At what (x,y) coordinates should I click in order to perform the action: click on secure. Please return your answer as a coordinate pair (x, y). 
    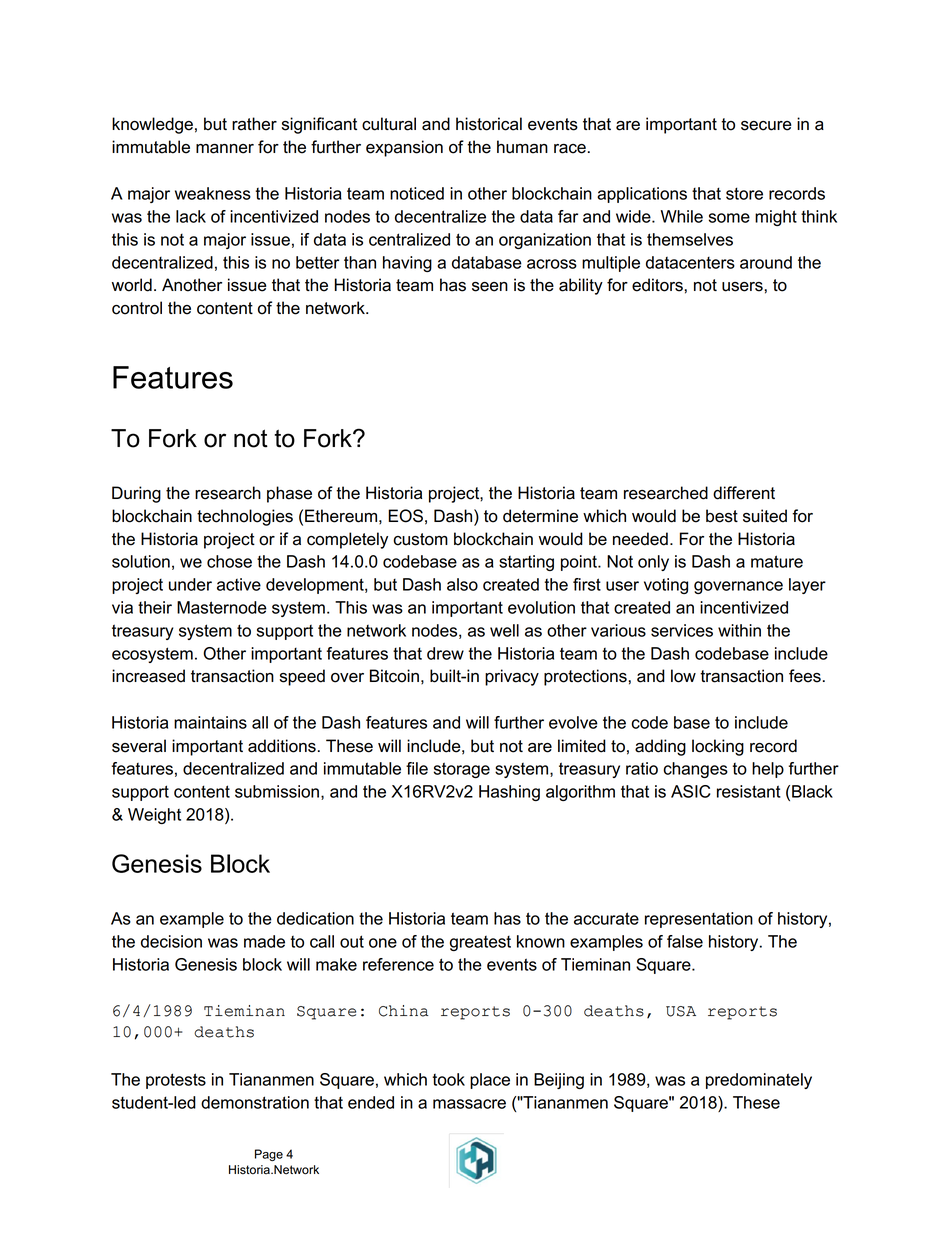
    Looking at the image, I should click on (766, 126).
